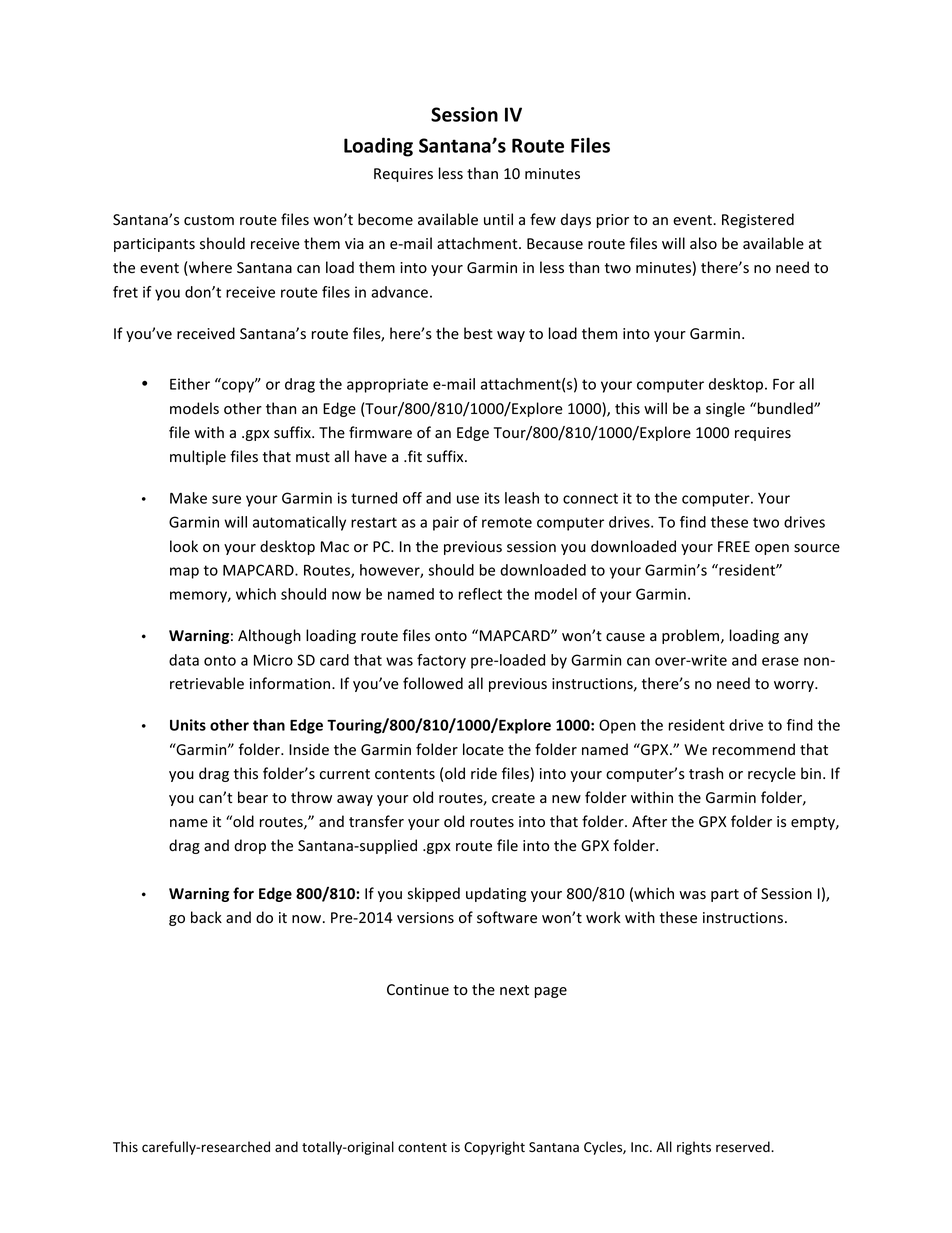 The height and width of the page is (1233, 952). Describe the element at coordinates (433, 683) in the page. I see `followed` at that location.
